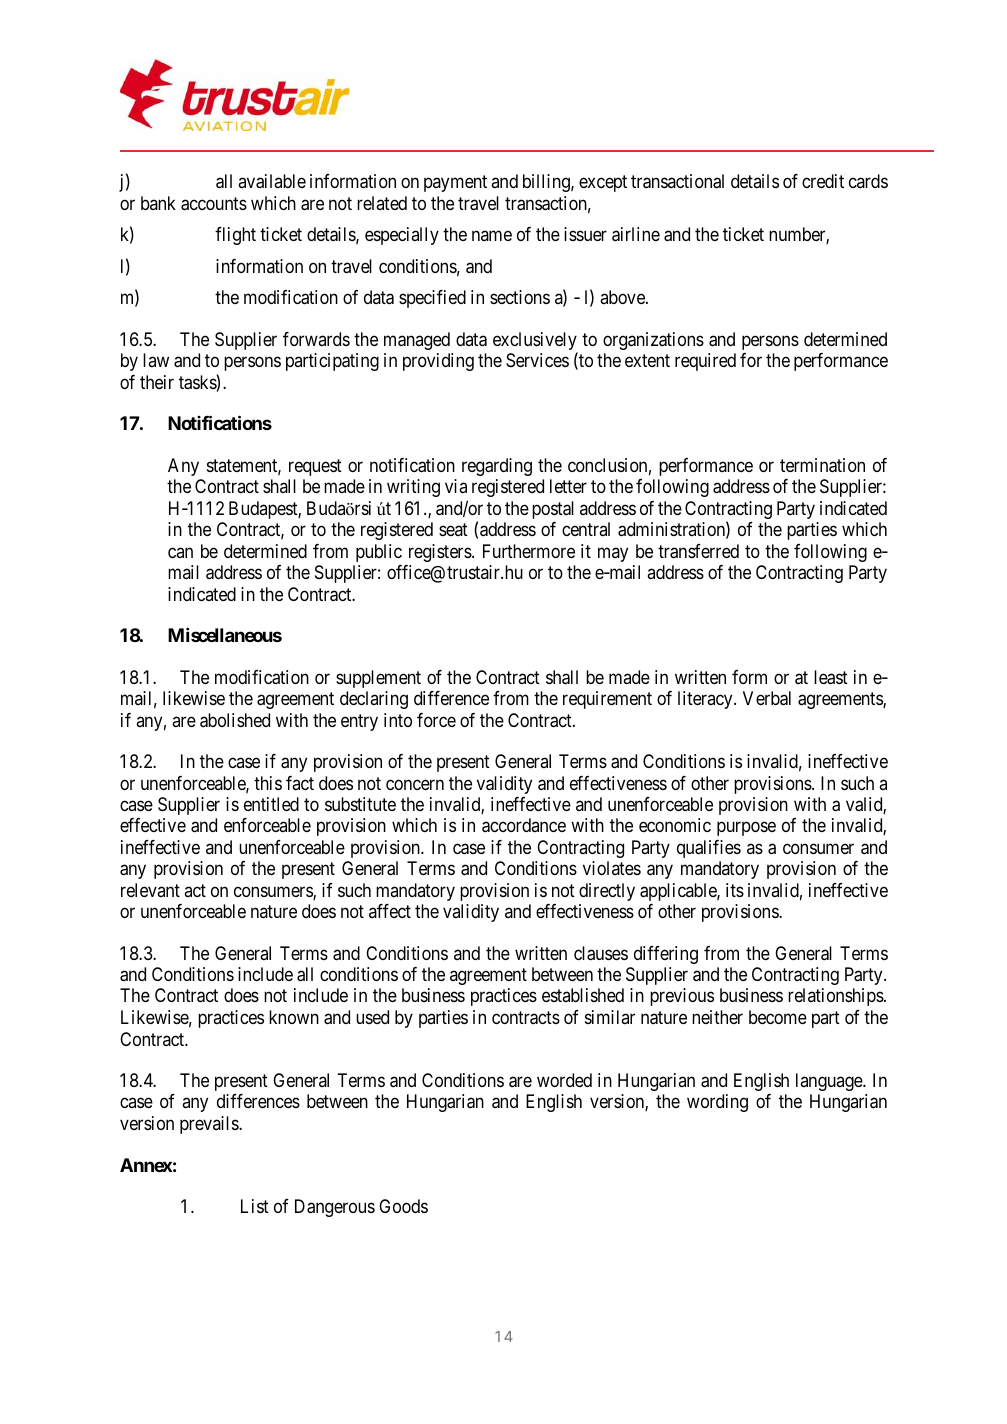  I want to click on List, so click(255, 1206).
